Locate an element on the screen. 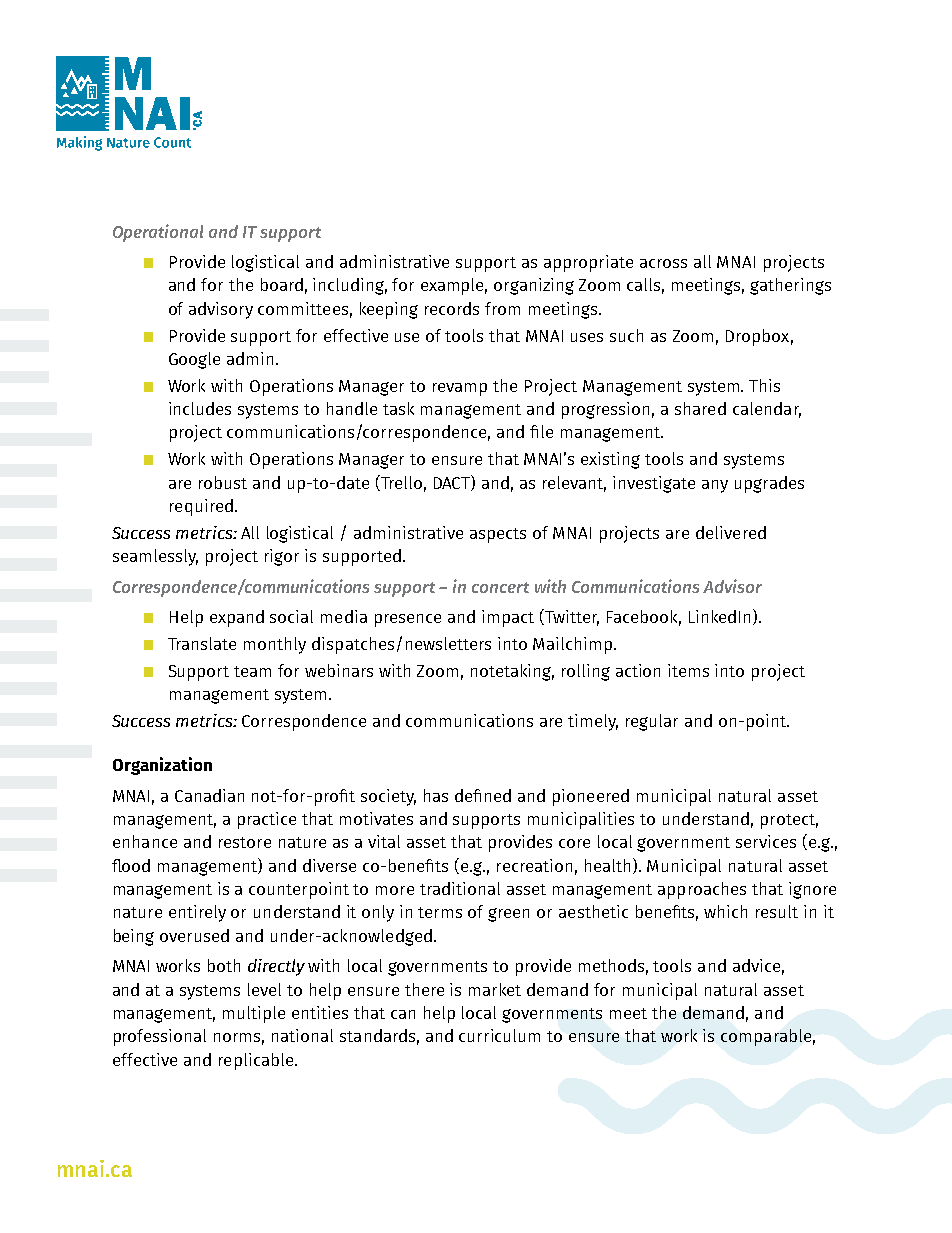 The width and height of the screenshot is (952, 1233). impact is located at coordinates (508, 618).
